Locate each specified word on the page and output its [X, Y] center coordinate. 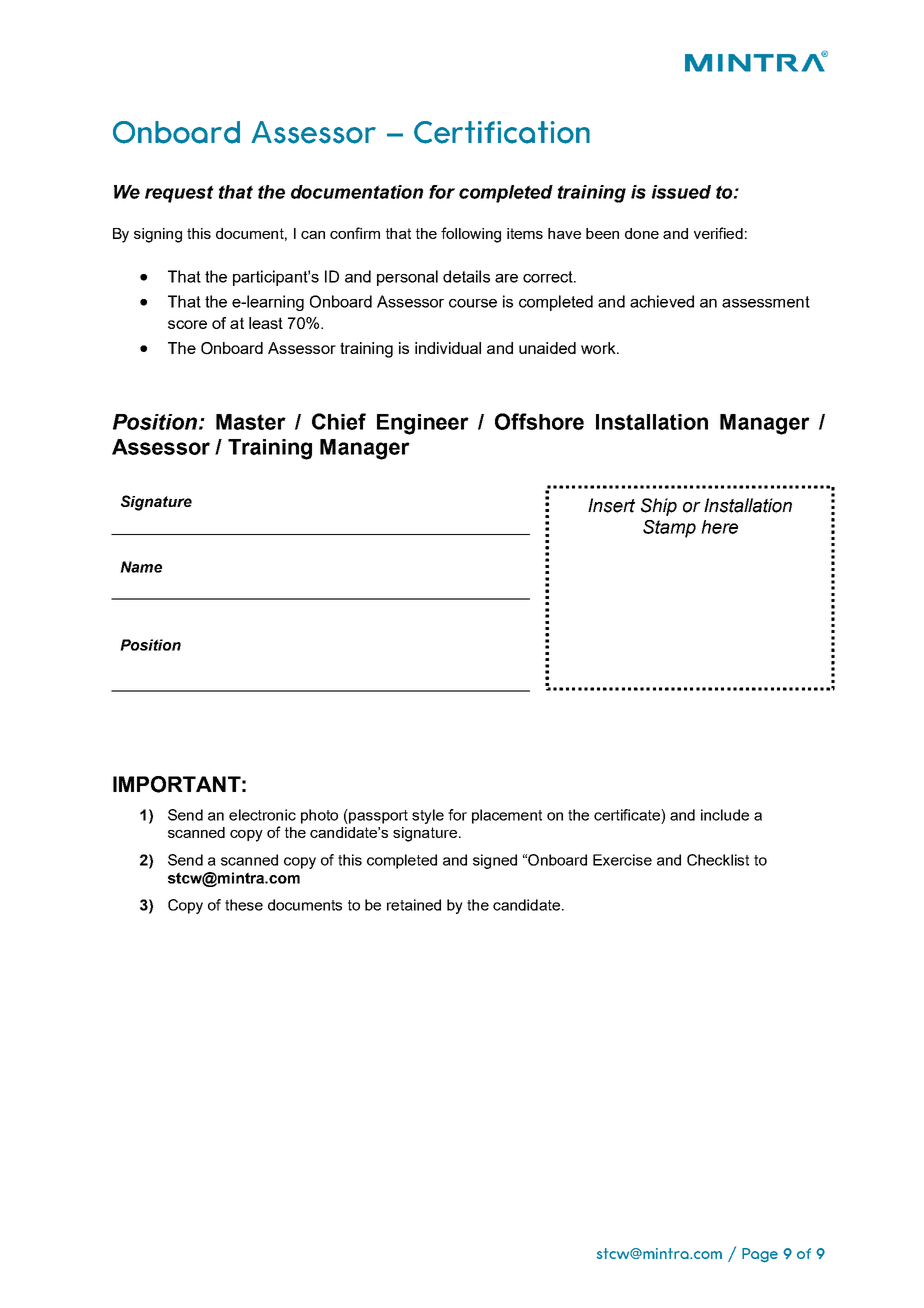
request [179, 194]
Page [760, 1255]
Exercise [622, 860]
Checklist [718, 860]
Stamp [669, 529]
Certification [502, 132]
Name [141, 567]
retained [414, 905]
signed [495, 861]
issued [681, 192]
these [244, 905]
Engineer [423, 424]
